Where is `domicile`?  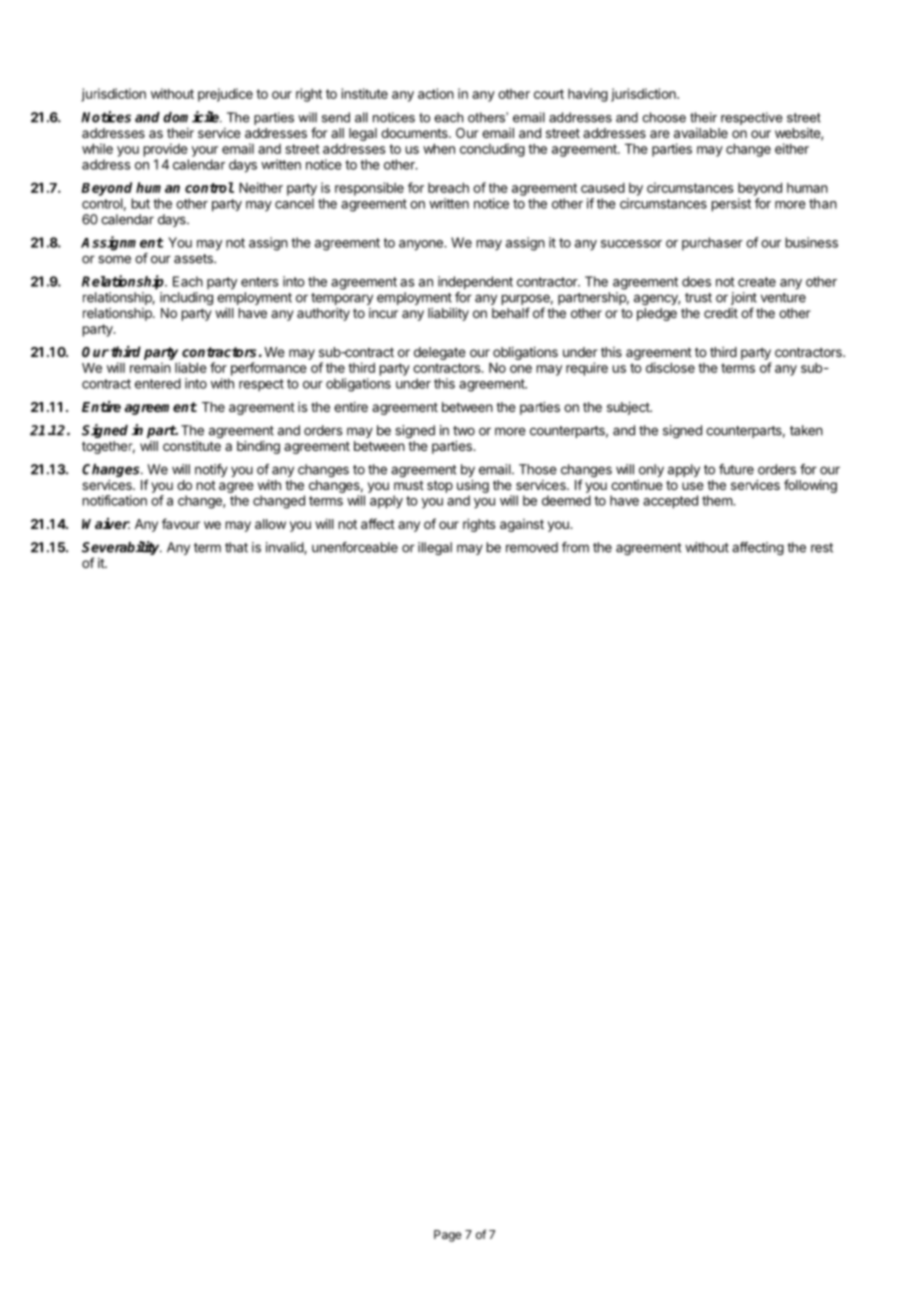
domicile is located at coordinates (192, 117).
